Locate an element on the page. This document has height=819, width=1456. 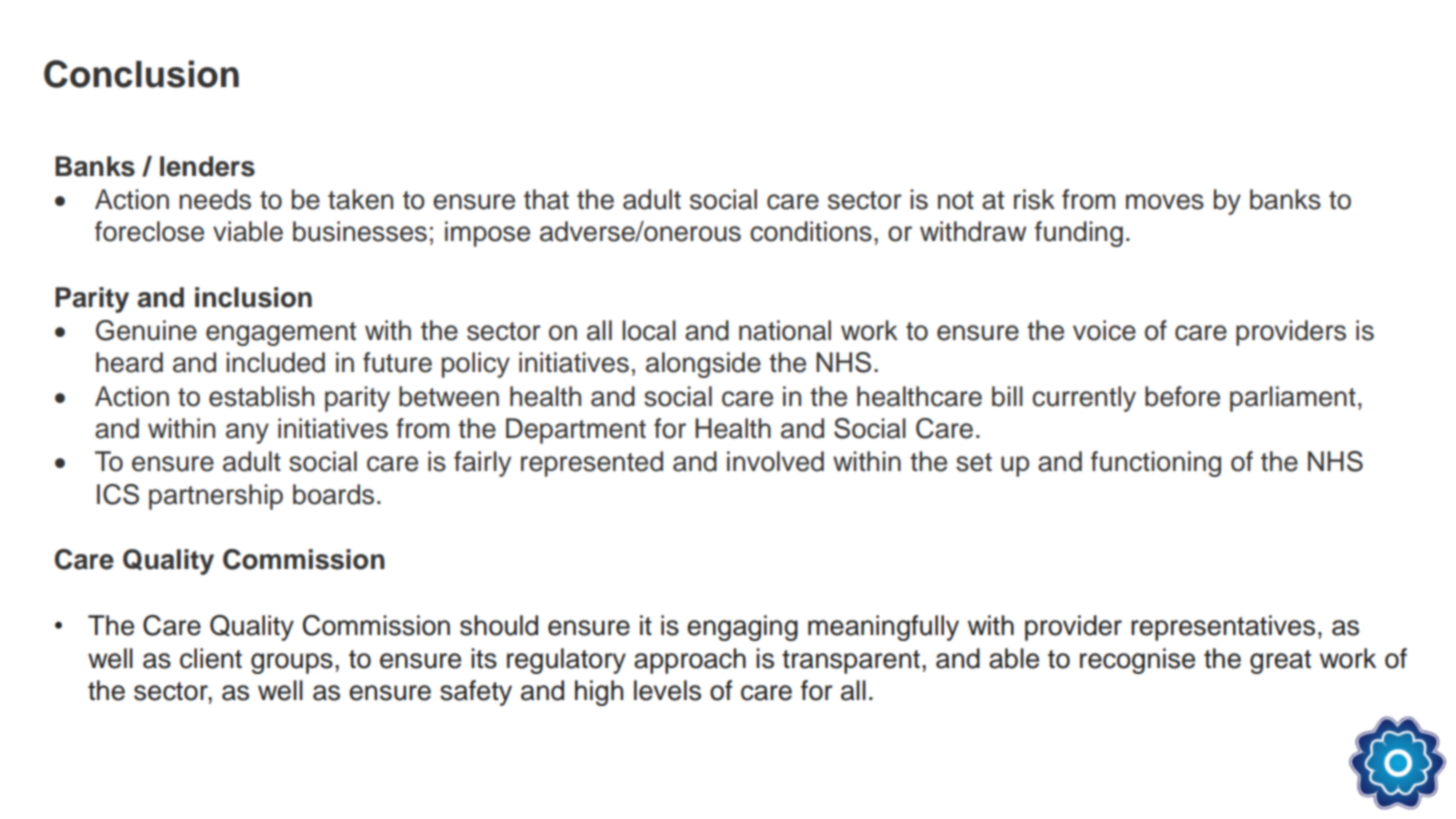
establish is located at coordinates (261, 396).
